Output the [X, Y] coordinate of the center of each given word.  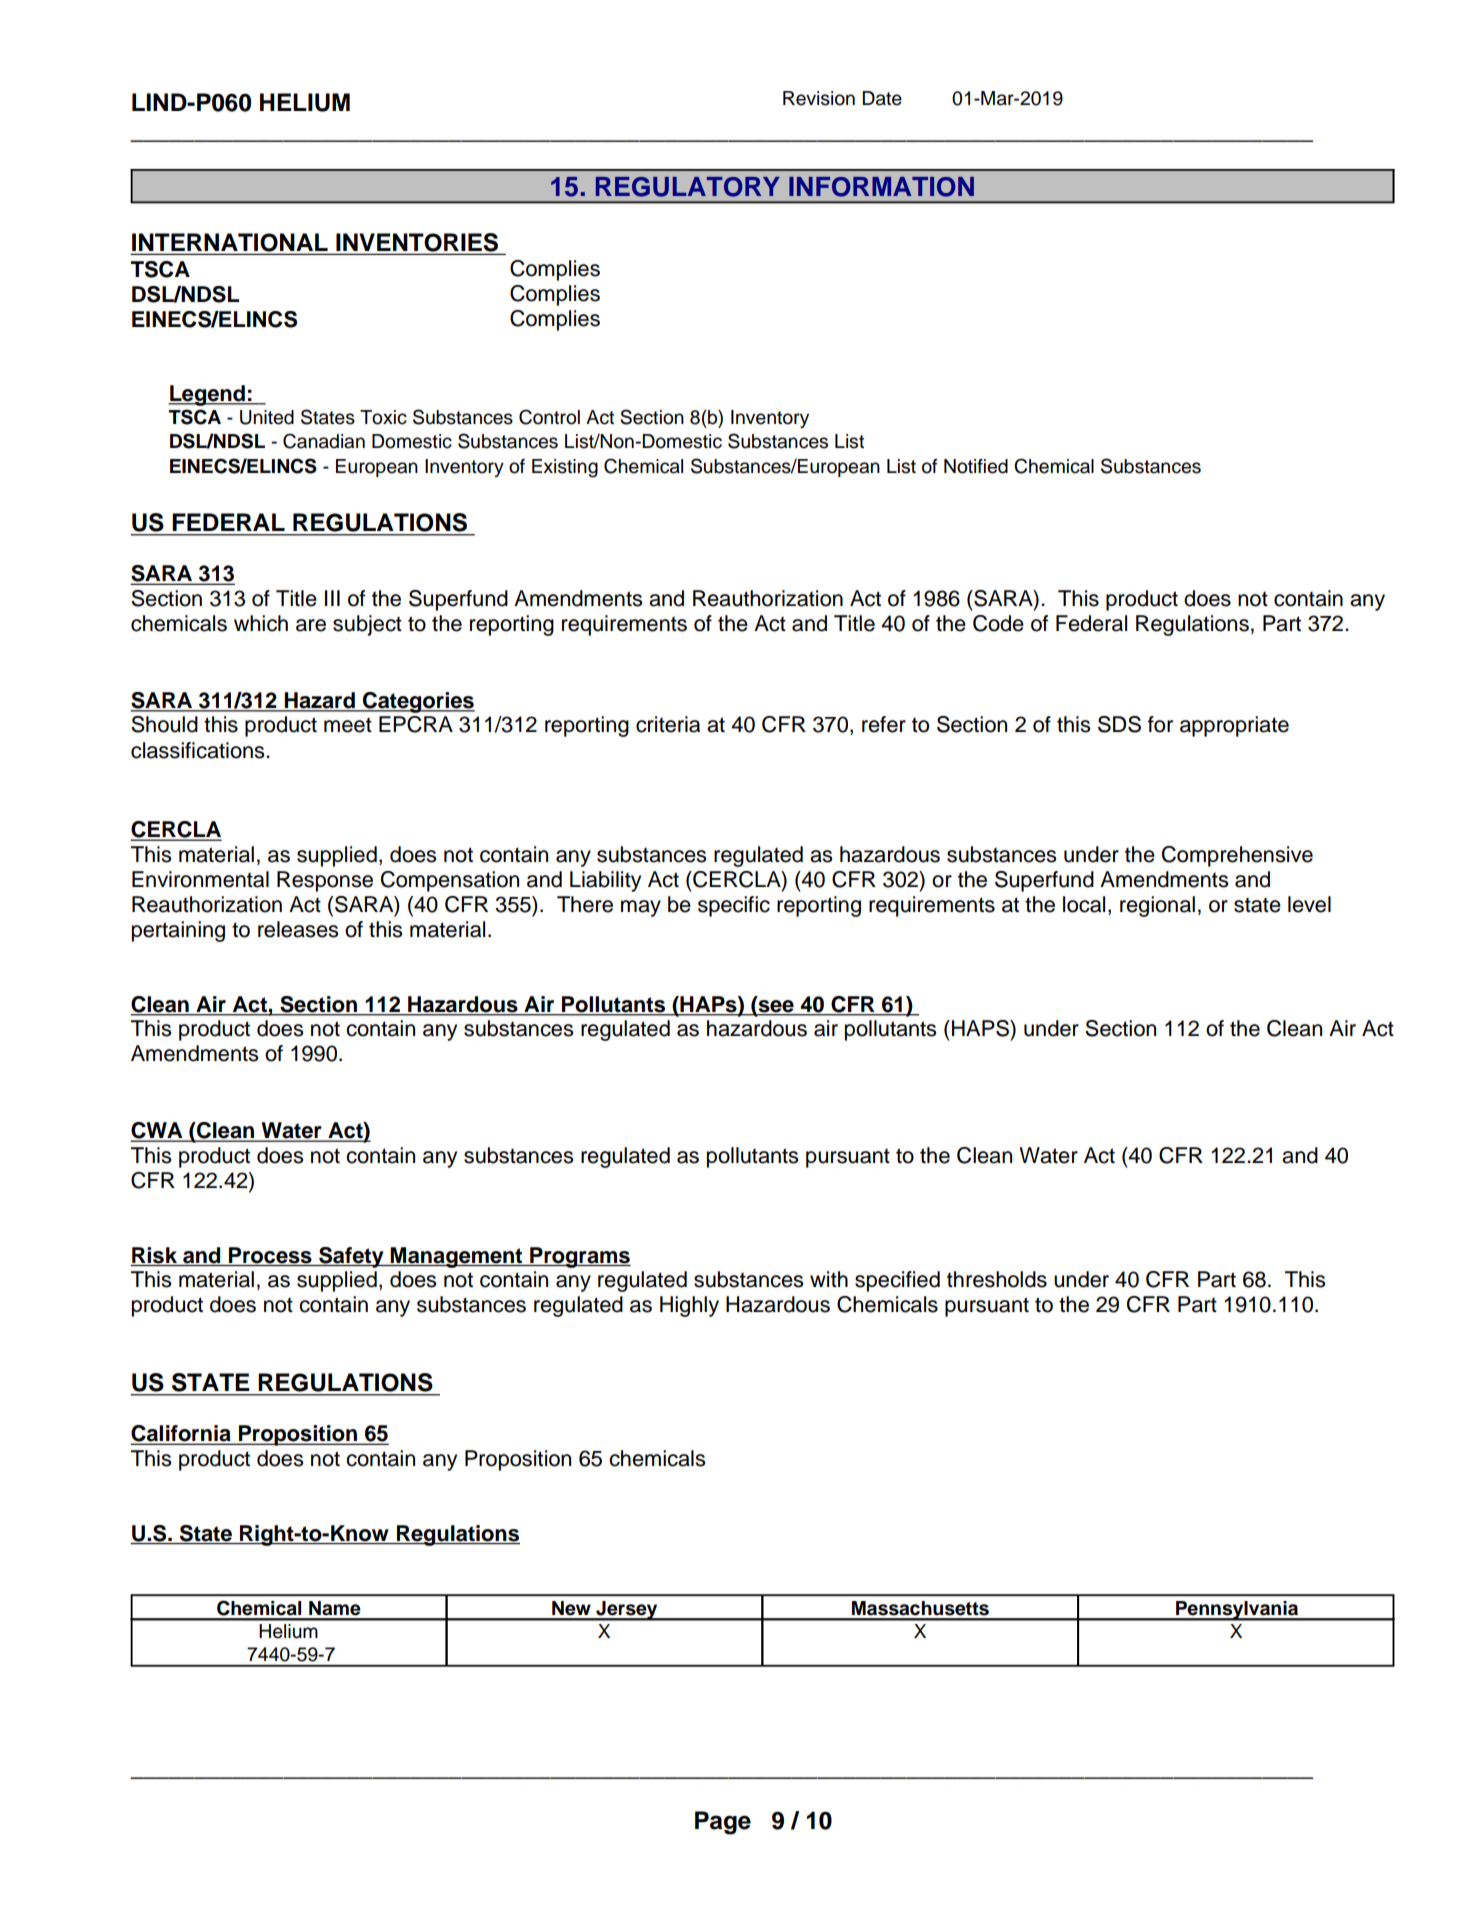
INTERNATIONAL [230, 243]
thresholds [997, 1279]
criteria [668, 724]
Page [723, 1823]
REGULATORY [688, 187]
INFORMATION [881, 187]
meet [348, 725]
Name [335, 1608]
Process [270, 1255]
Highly [689, 1306]
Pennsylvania [1237, 1611]
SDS [1119, 724]
